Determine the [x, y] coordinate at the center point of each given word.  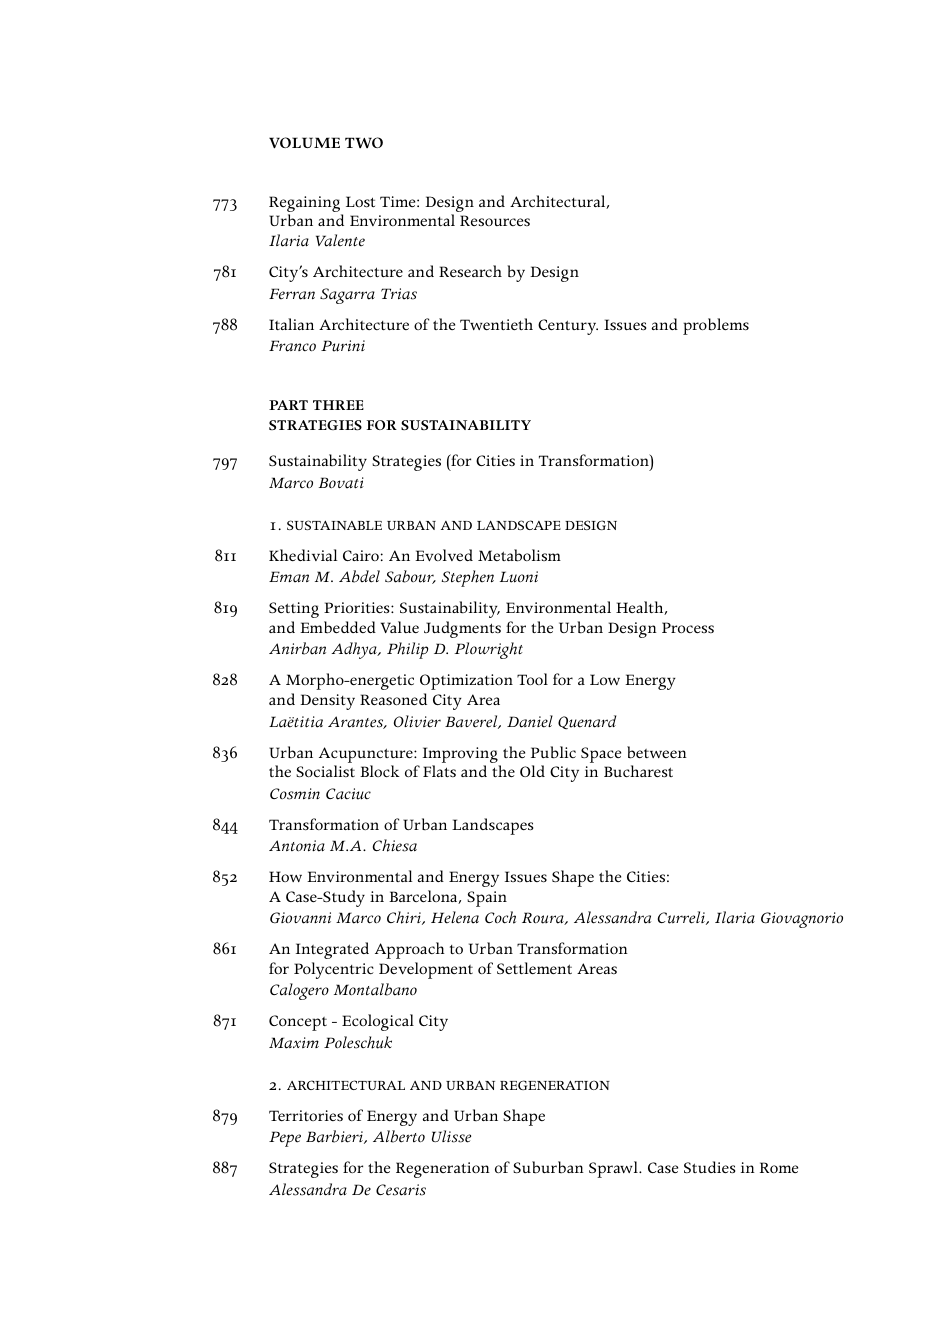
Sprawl [614, 1169]
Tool [532, 679]
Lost [360, 202]
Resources [495, 220]
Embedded [338, 627]
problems [716, 326]
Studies [709, 1167]
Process [688, 627]
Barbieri [335, 1137]
